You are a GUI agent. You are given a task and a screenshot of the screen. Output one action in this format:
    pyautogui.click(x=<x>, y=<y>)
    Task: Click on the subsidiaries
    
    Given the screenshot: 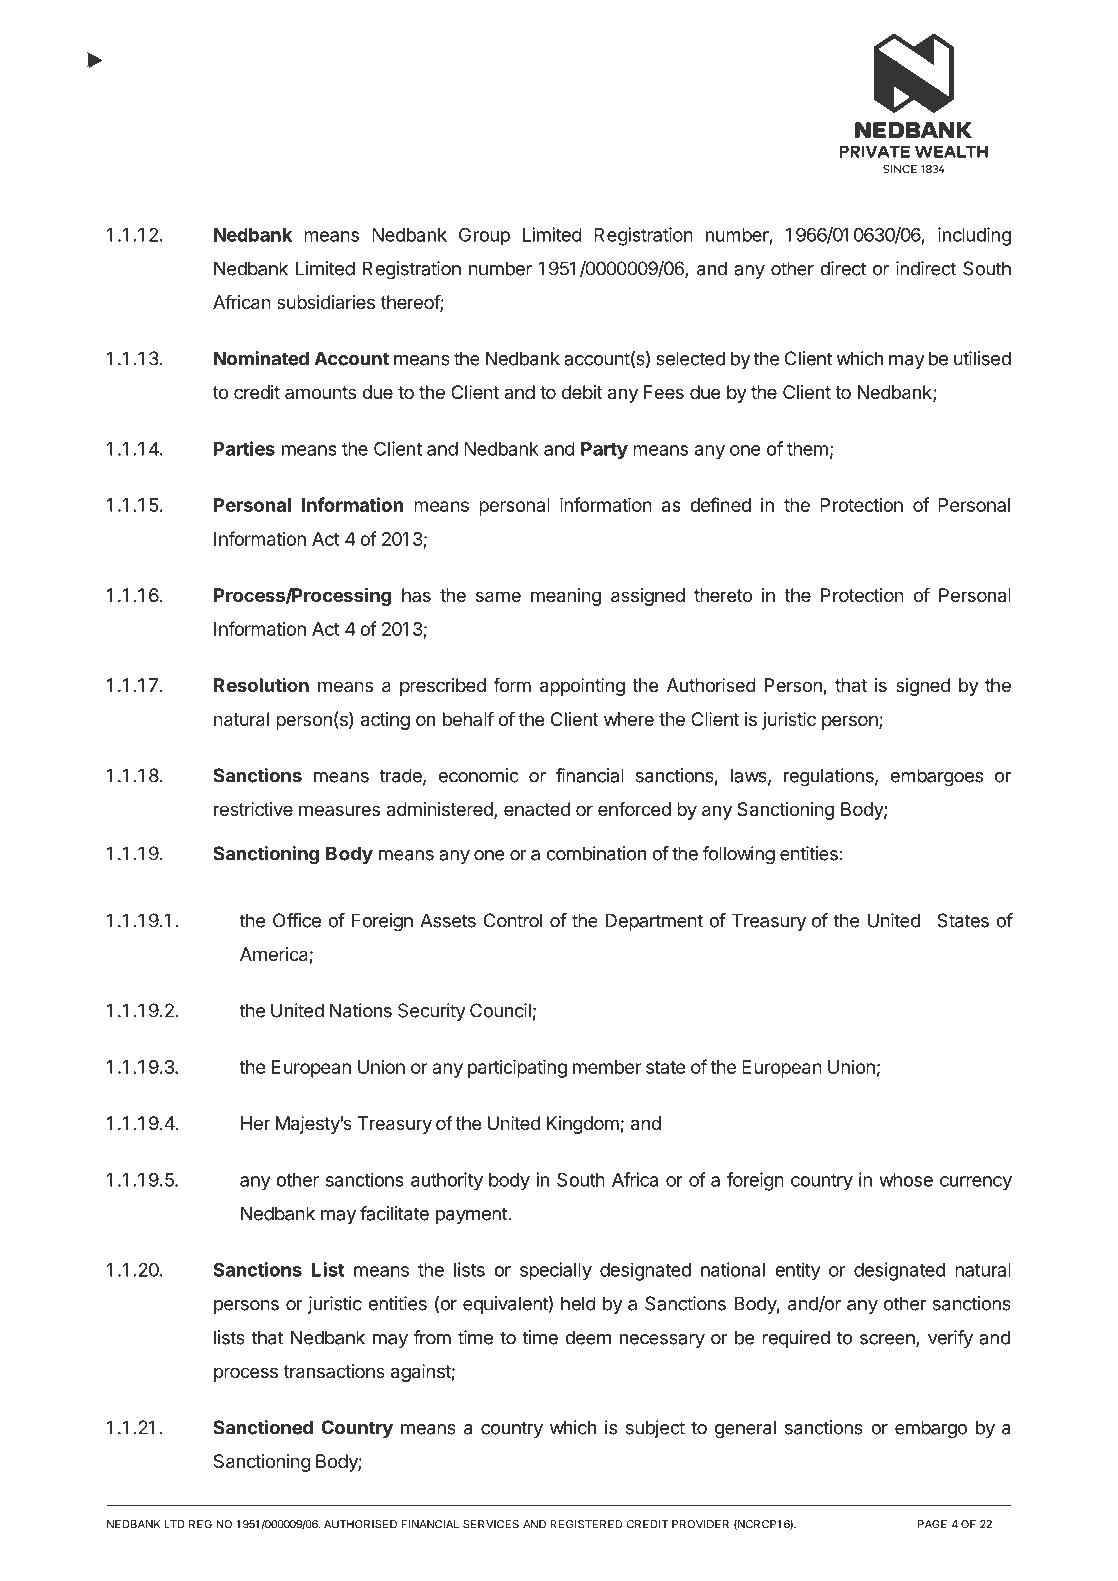 What is the action you would take?
    pyautogui.click(x=326, y=302)
